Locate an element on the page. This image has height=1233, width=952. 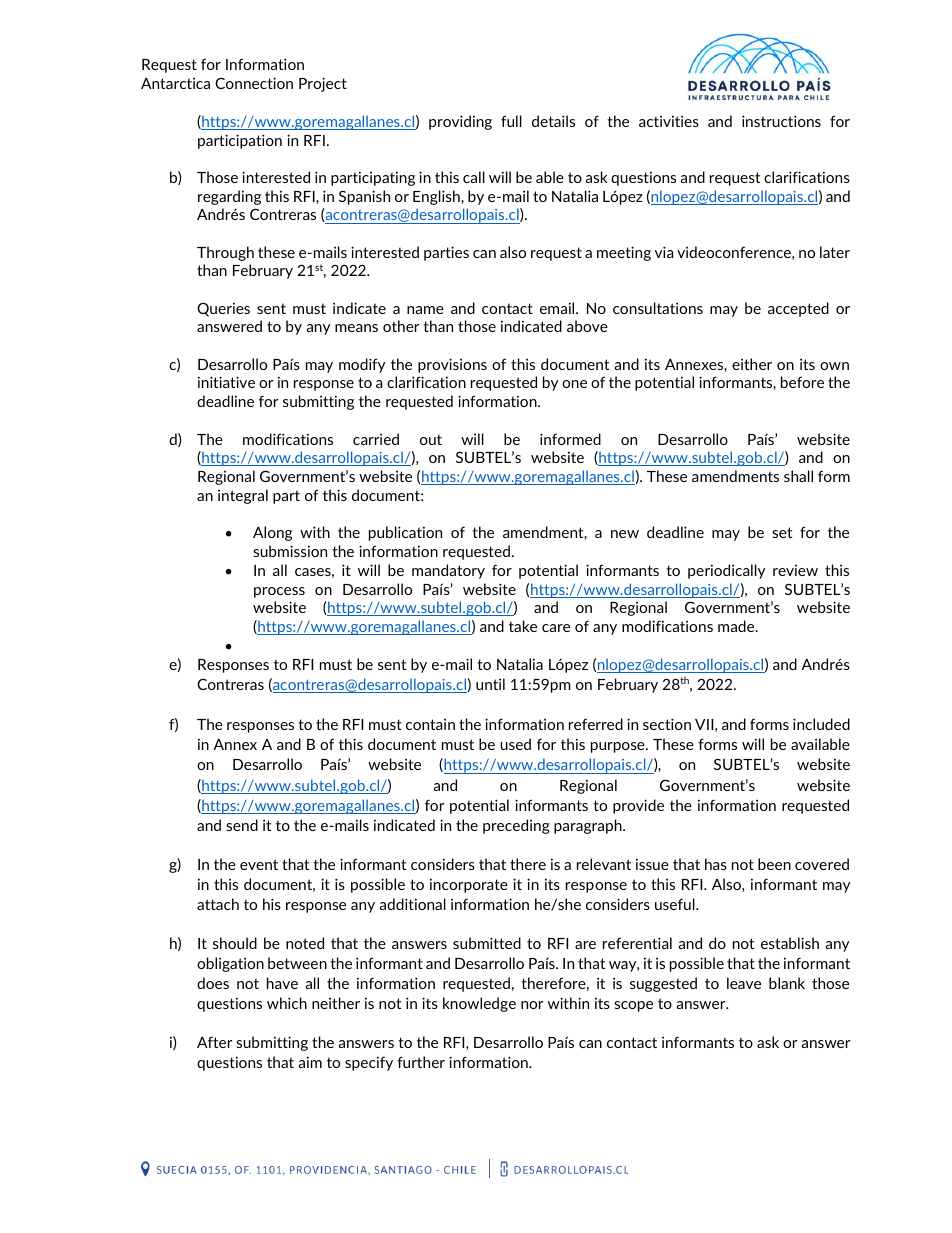
send is located at coordinates (242, 825).
